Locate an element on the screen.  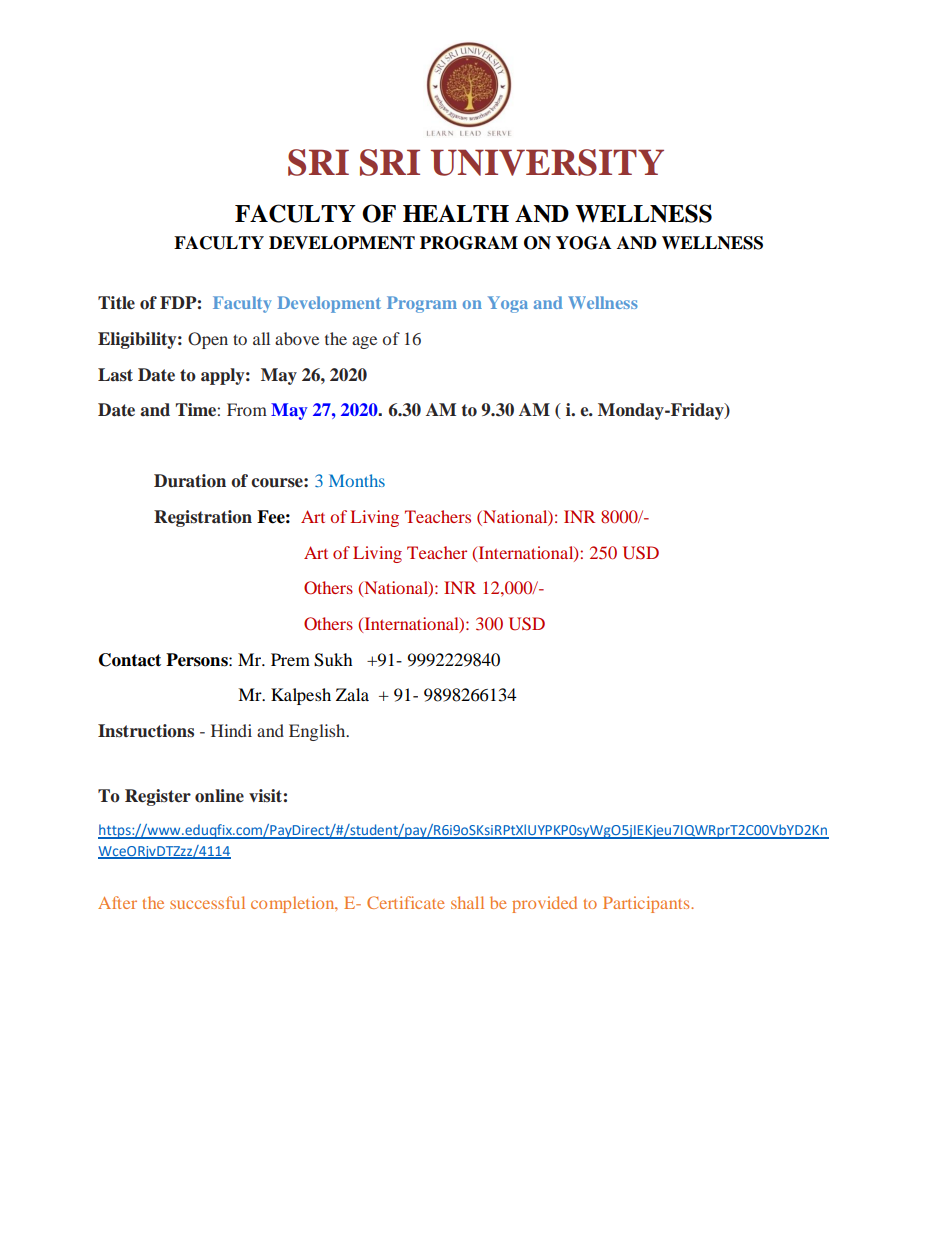
Months is located at coordinates (357, 480).
